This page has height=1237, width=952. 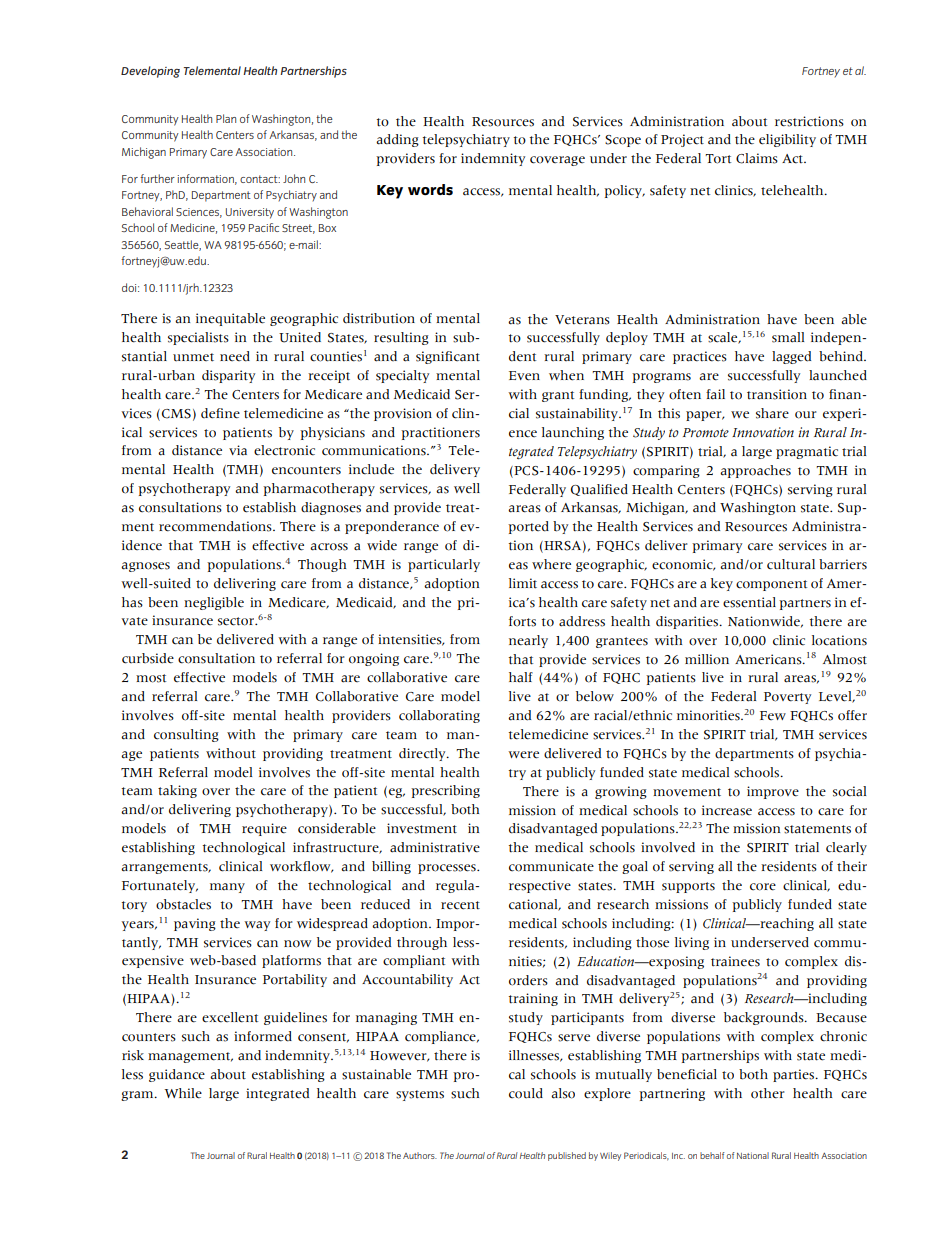 What do you see at coordinates (448, 357) in the page?
I see `significant` at bounding box center [448, 357].
